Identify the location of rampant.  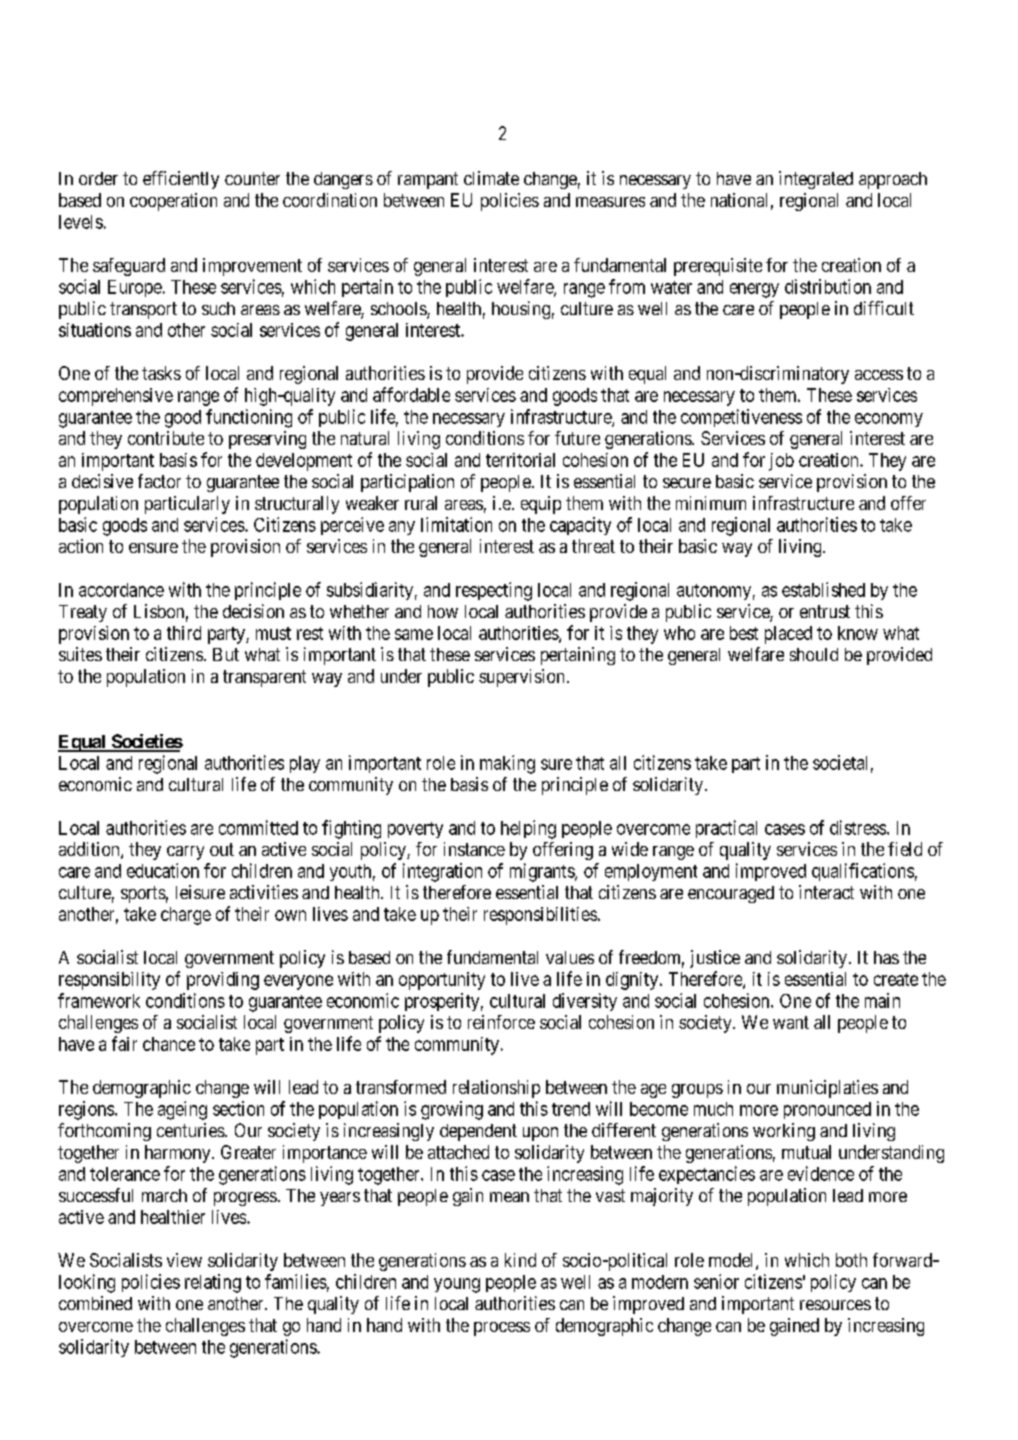
(428, 180).
